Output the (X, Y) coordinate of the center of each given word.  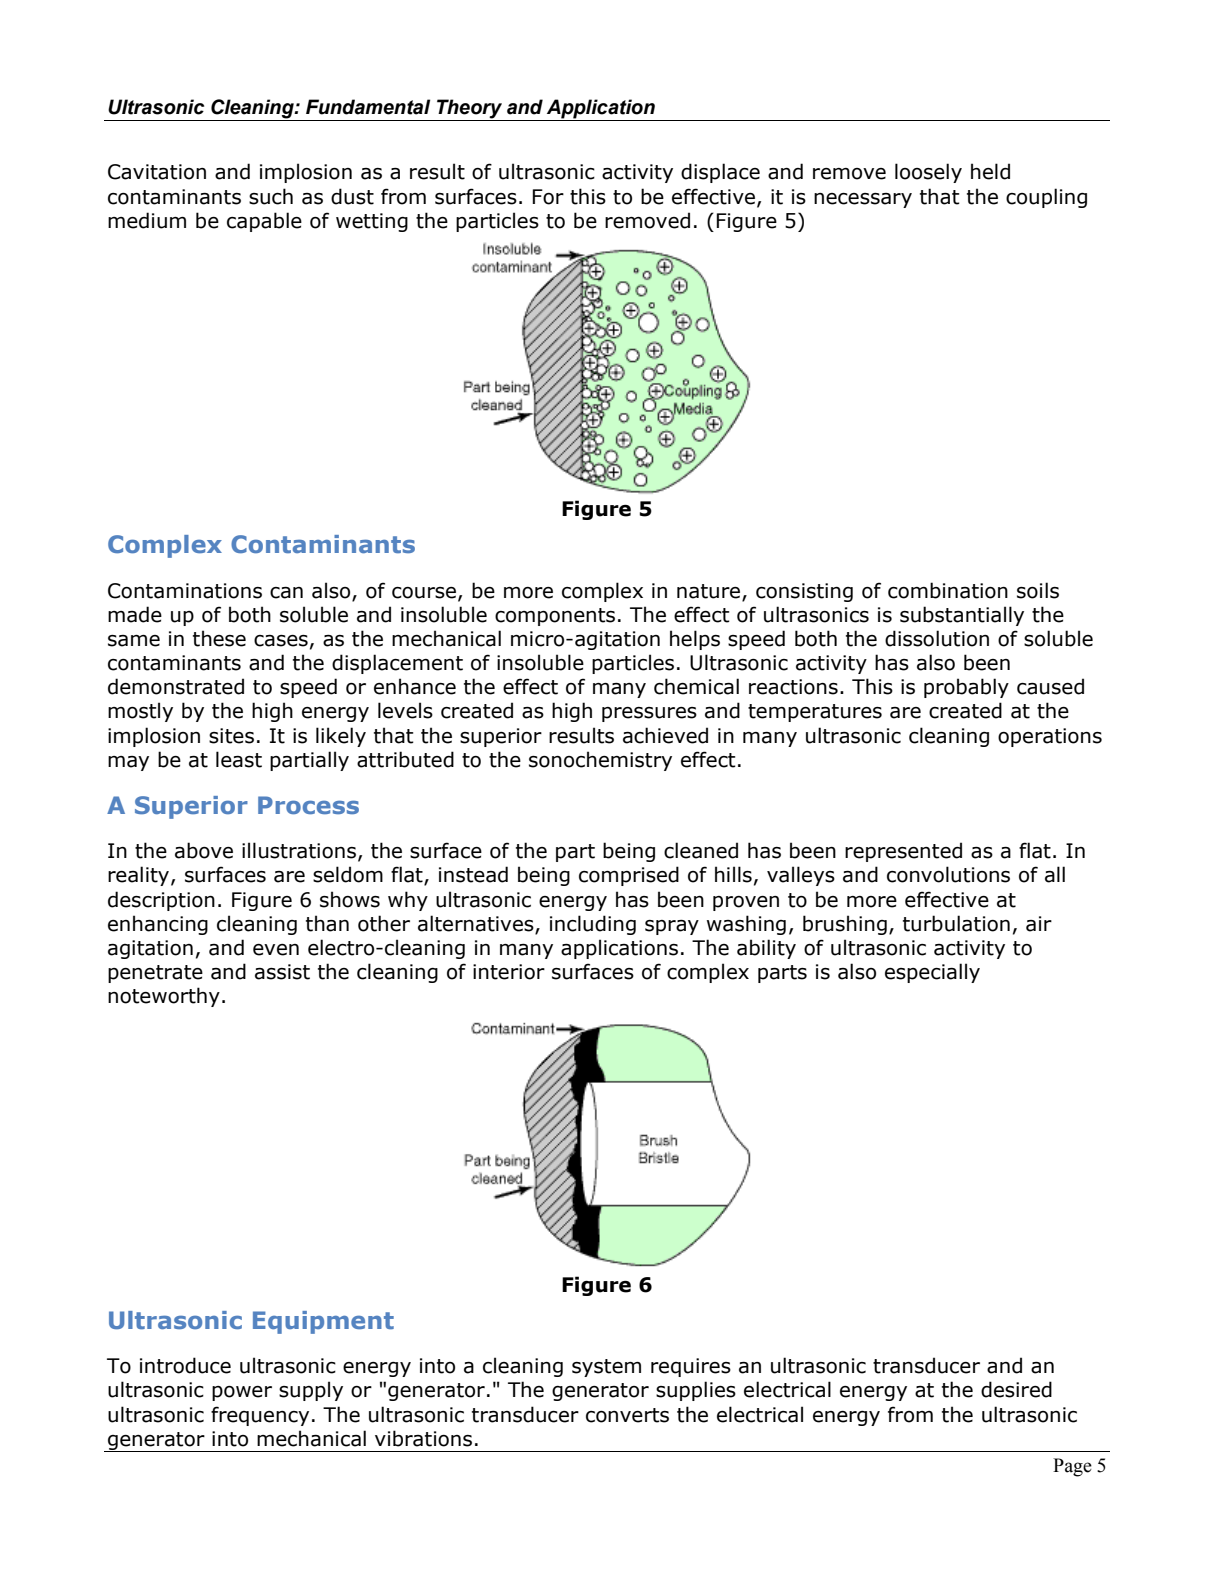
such (271, 196)
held (990, 171)
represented (903, 852)
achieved (665, 735)
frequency (260, 1416)
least (239, 759)
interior (509, 972)
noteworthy (164, 997)
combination (948, 590)
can (286, 593)
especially (932, 973)
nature (710, 592)
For (548, 197)
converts (627, 1415)
